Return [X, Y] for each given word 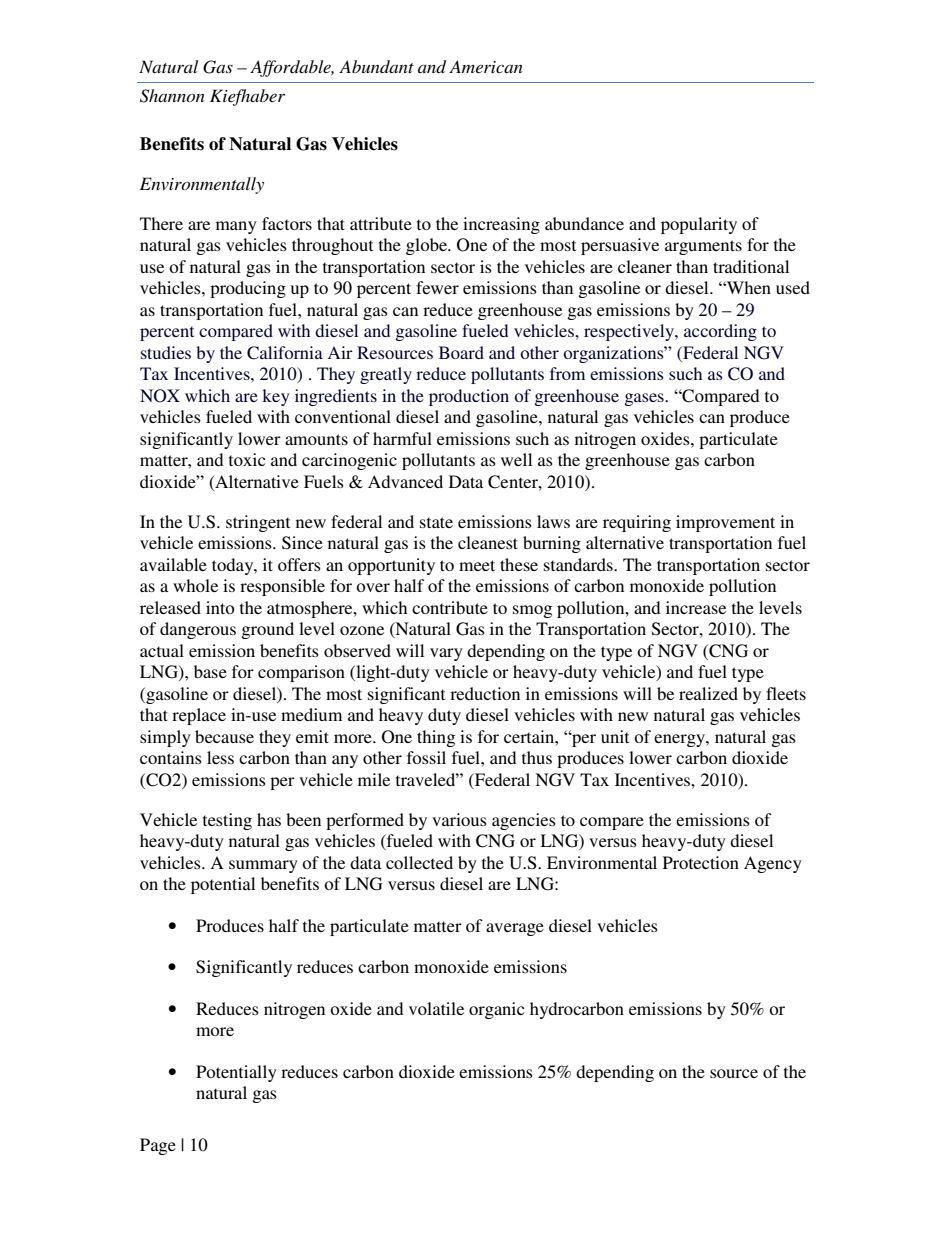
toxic [247, 459]
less [220, 757]
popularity [699, 225]
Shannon [172, 96]
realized [708, 693]
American [486, 66]
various [459, 819]
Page [158, 1146]
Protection [701, 862]
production [469, 397]
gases [645, 399]
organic [496, 1010]
